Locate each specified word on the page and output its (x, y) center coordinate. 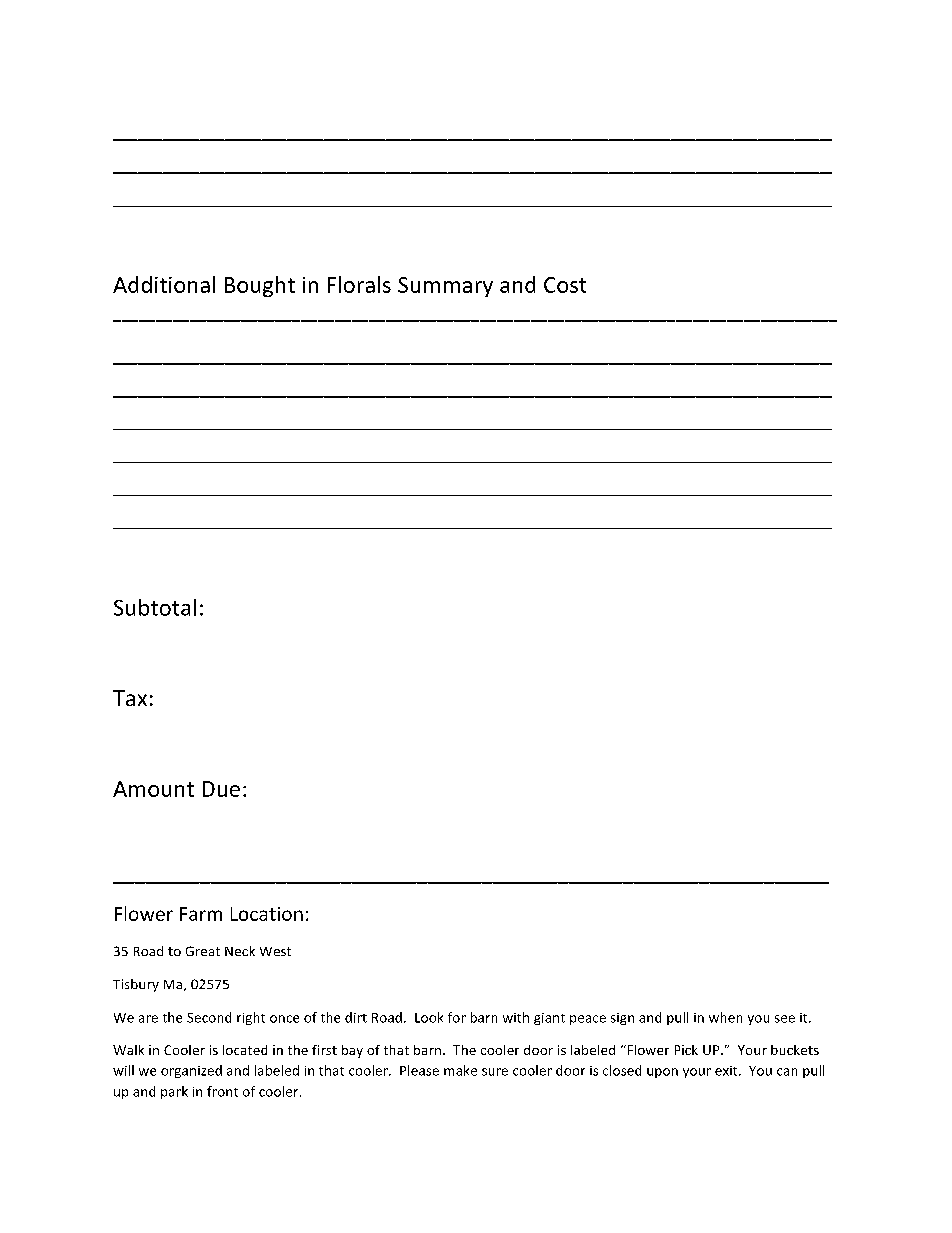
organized (191, 1071)
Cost (565, 285)
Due (221, 789)
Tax (130, 698)
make (460, 1070)
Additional (164, 284)
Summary (445, 287)
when (725, 1017)
